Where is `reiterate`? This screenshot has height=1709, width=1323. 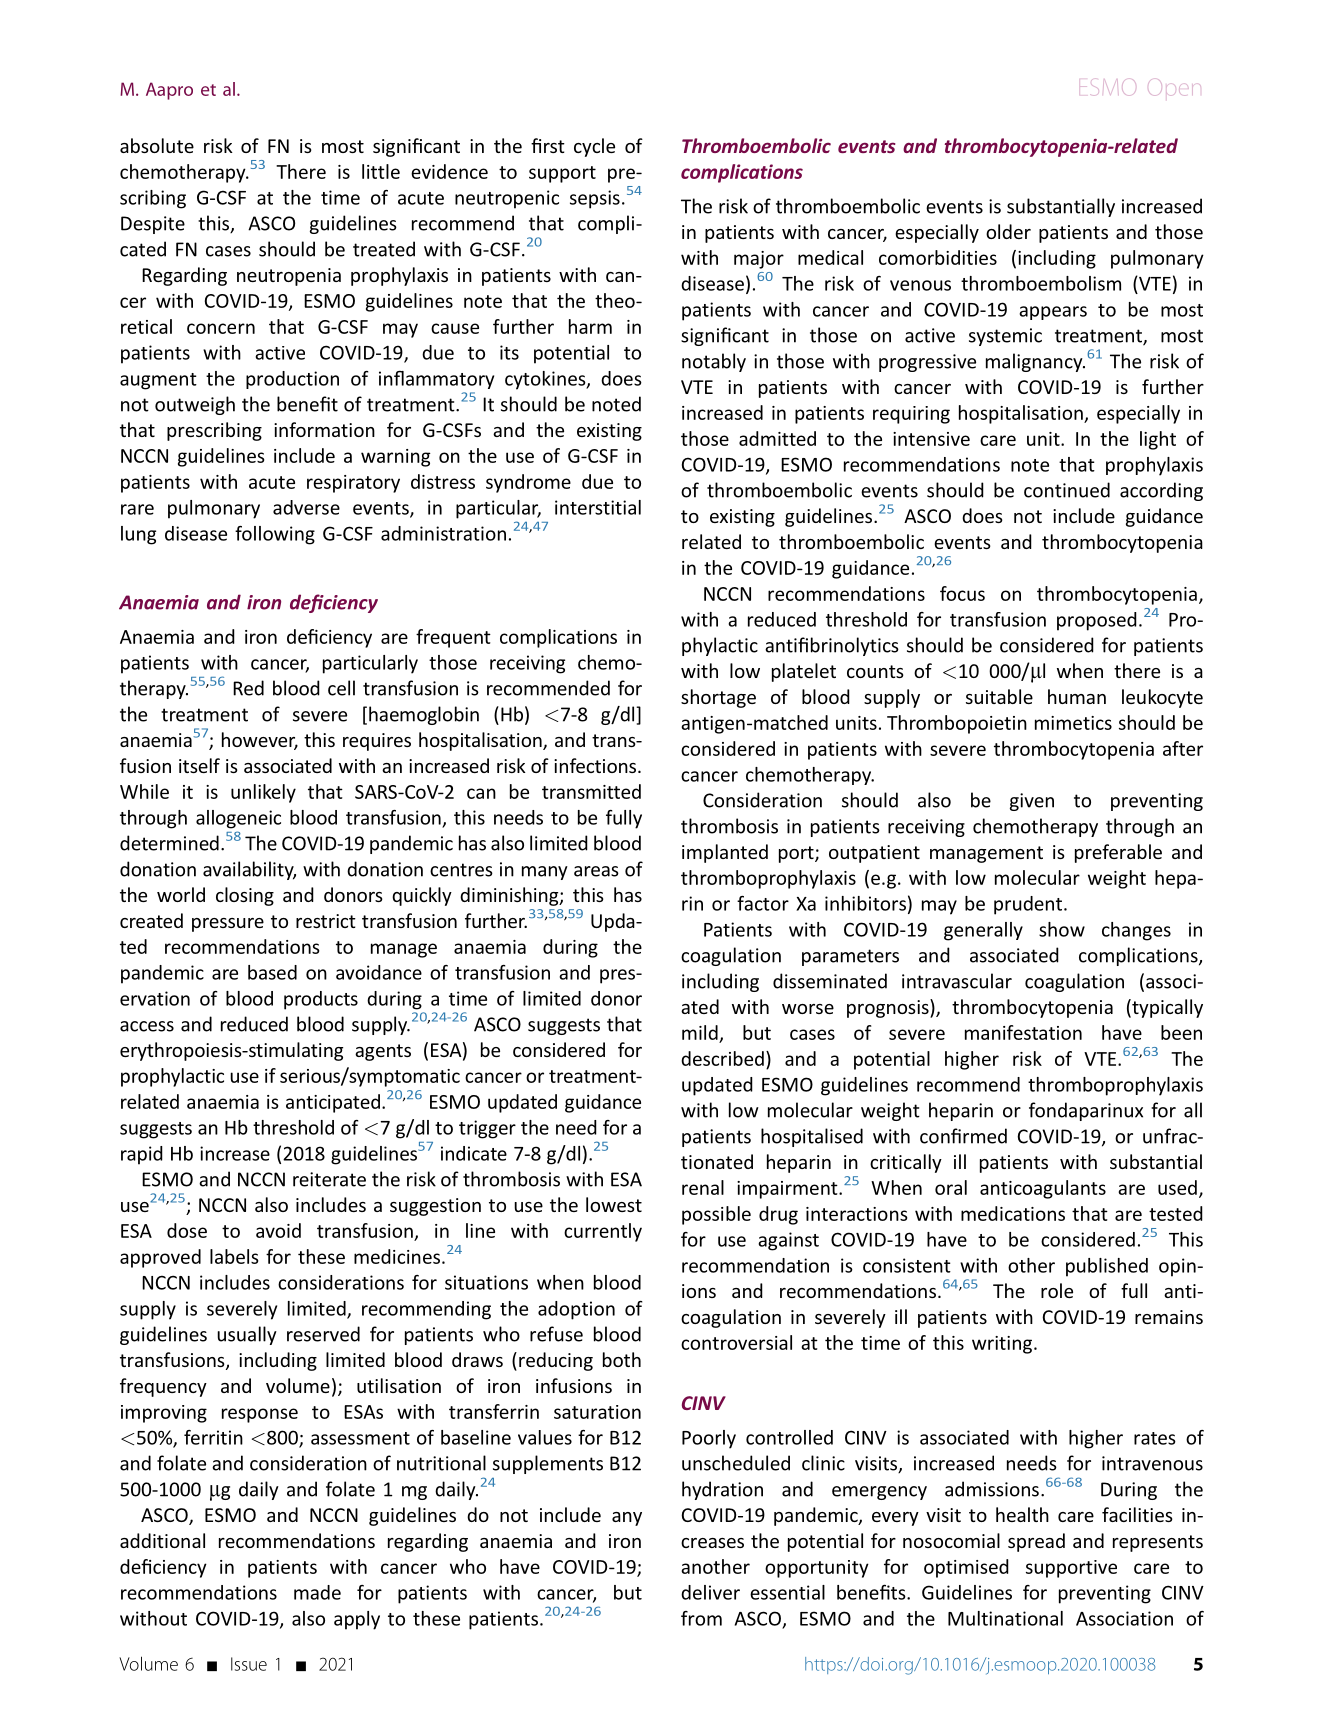
reiterate is located at coordinates (329, 1179).
